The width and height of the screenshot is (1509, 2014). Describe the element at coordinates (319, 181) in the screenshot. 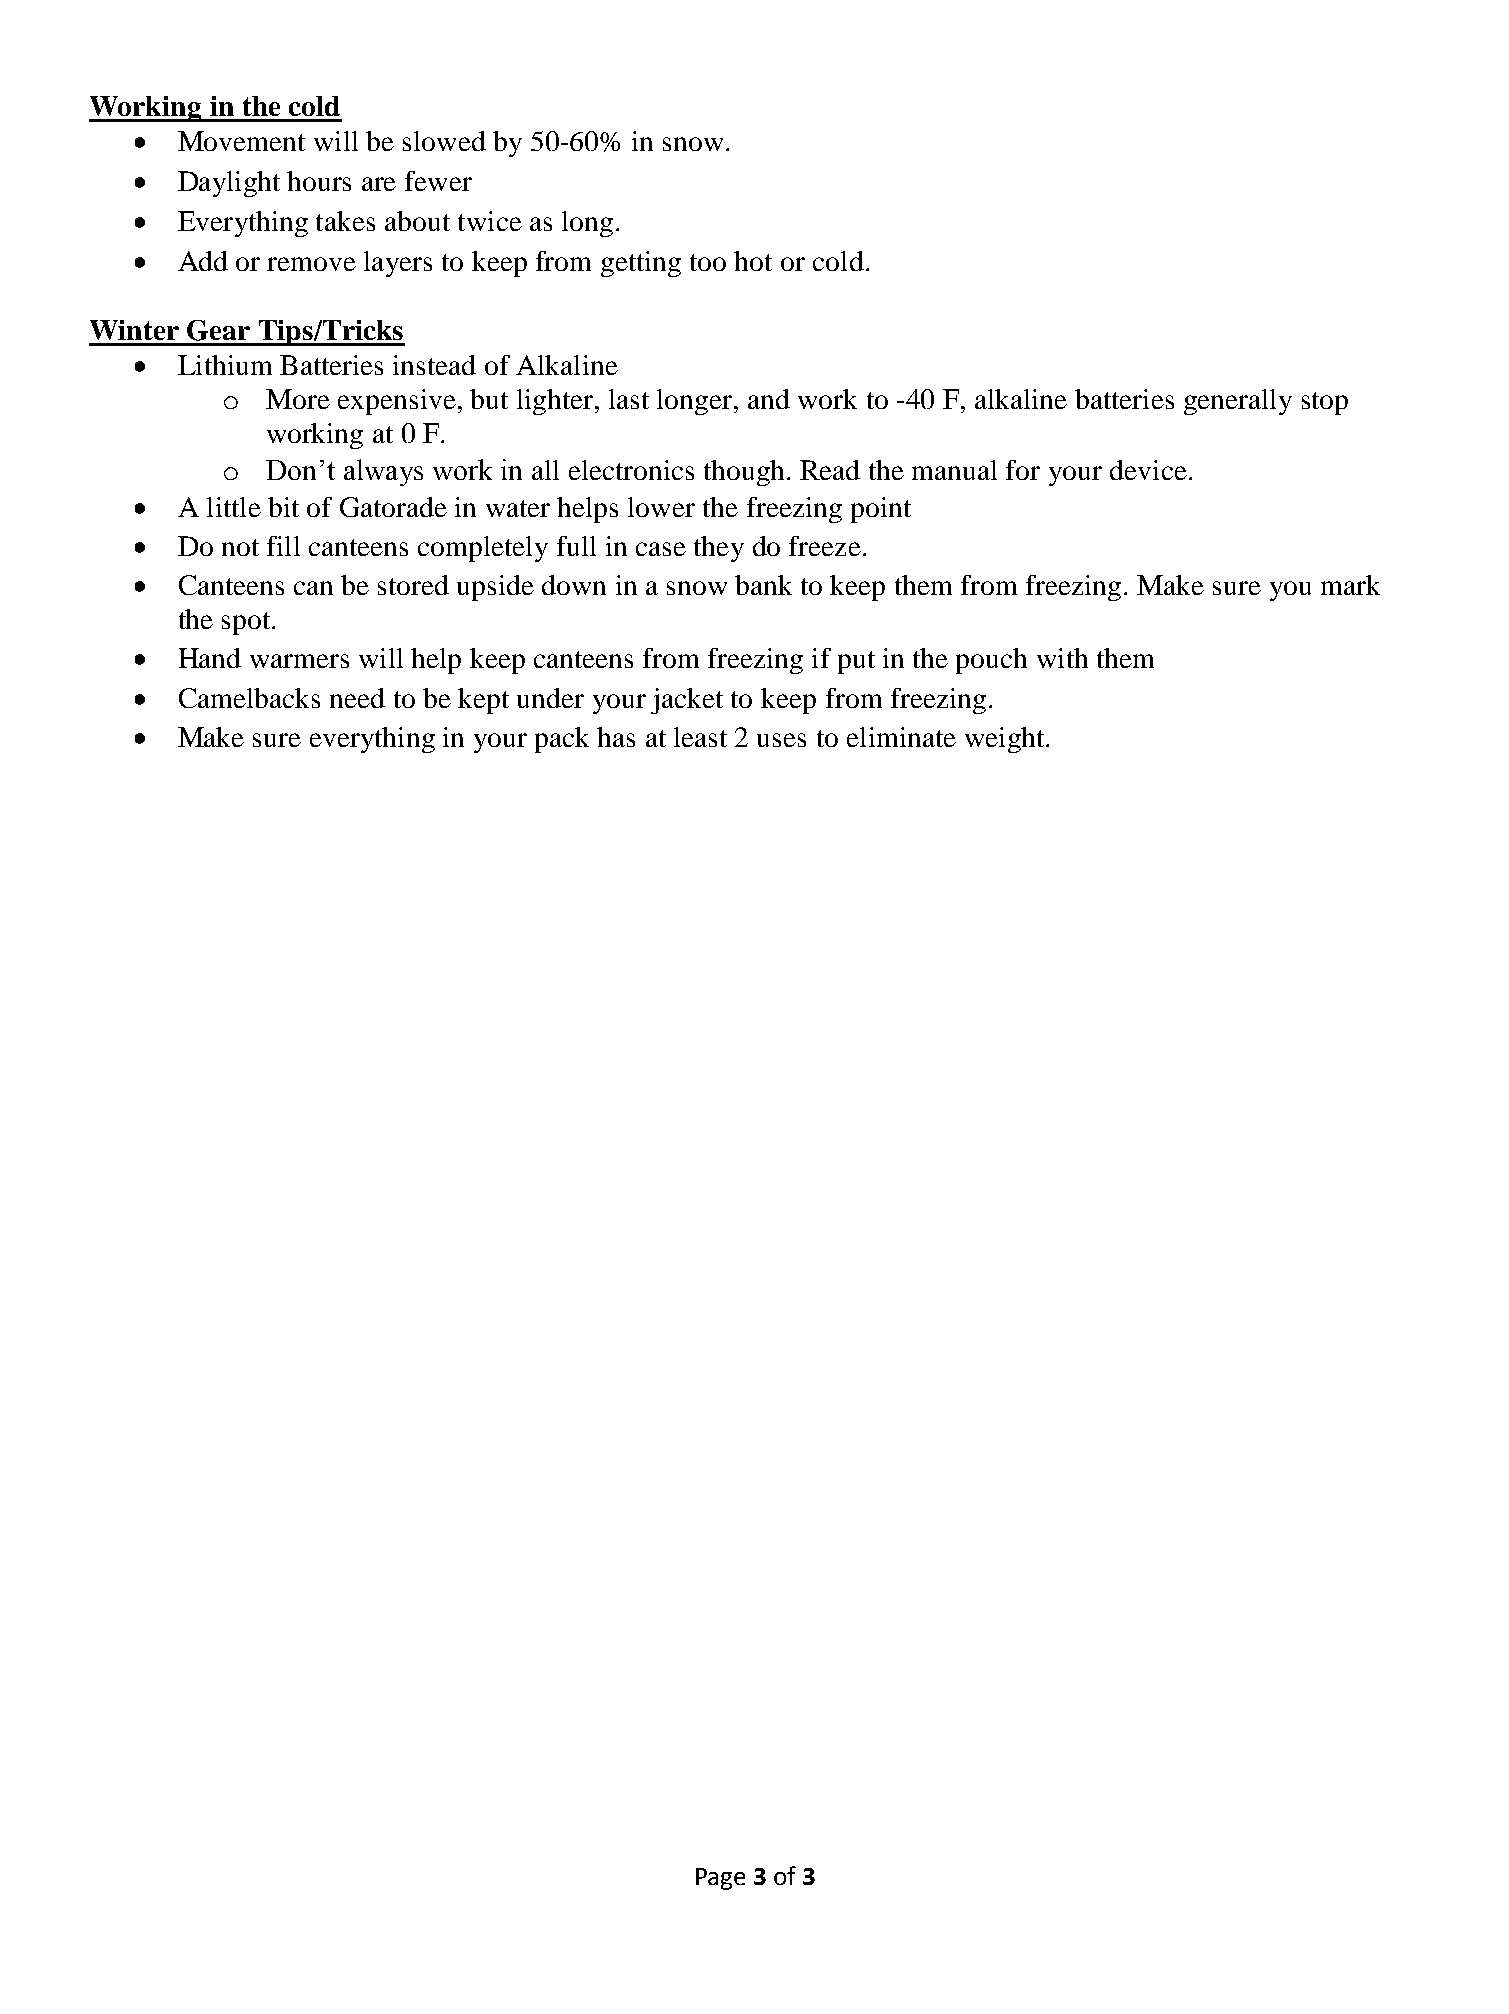

I see `hours` at that location.
